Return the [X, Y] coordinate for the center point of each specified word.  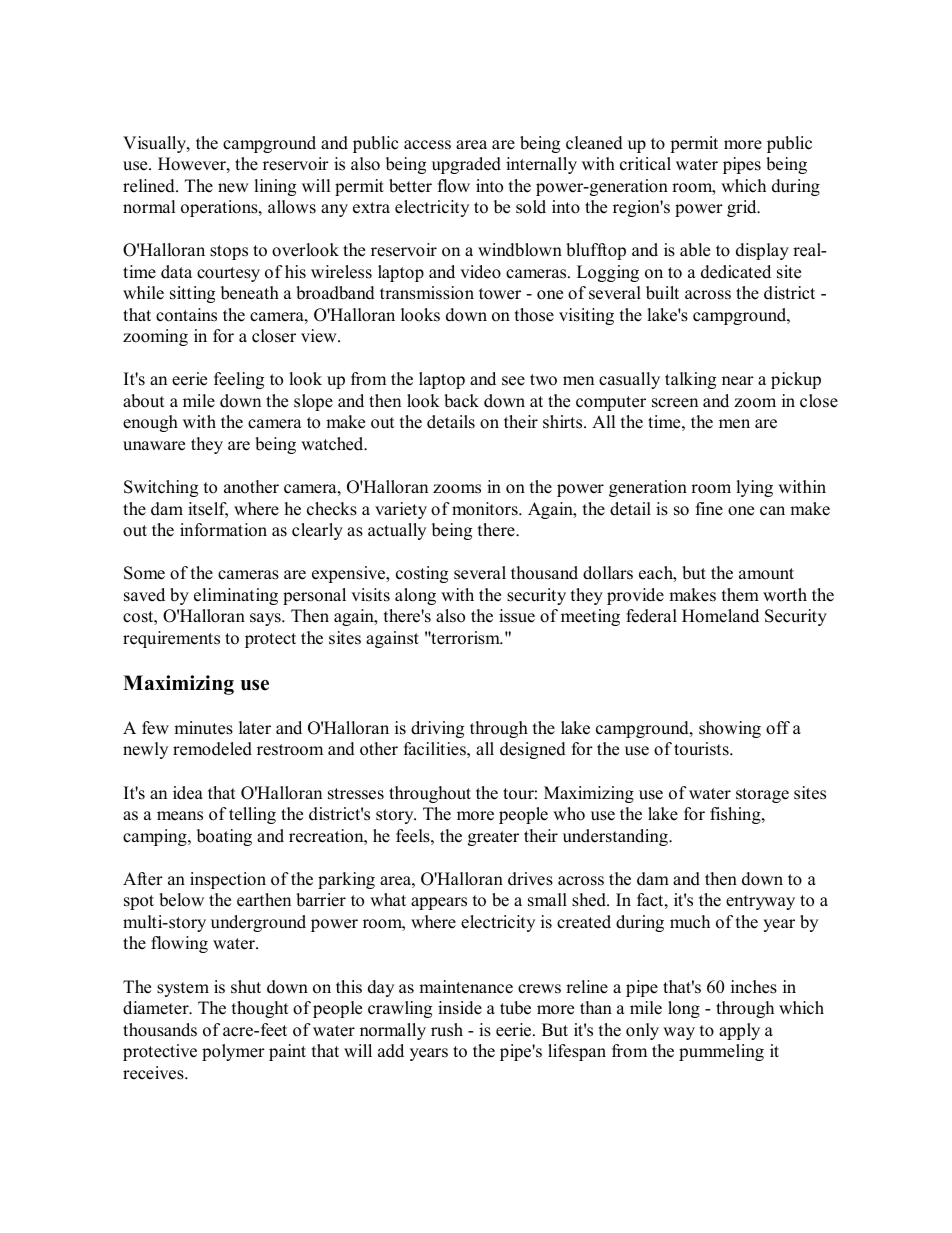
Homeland [720, 616]
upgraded [466, 165]
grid [743, 208]
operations [220, 208]
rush [447, 1030]
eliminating [236, 596]
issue [517, 616]
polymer [233, 1052]
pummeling [721, 1052]
